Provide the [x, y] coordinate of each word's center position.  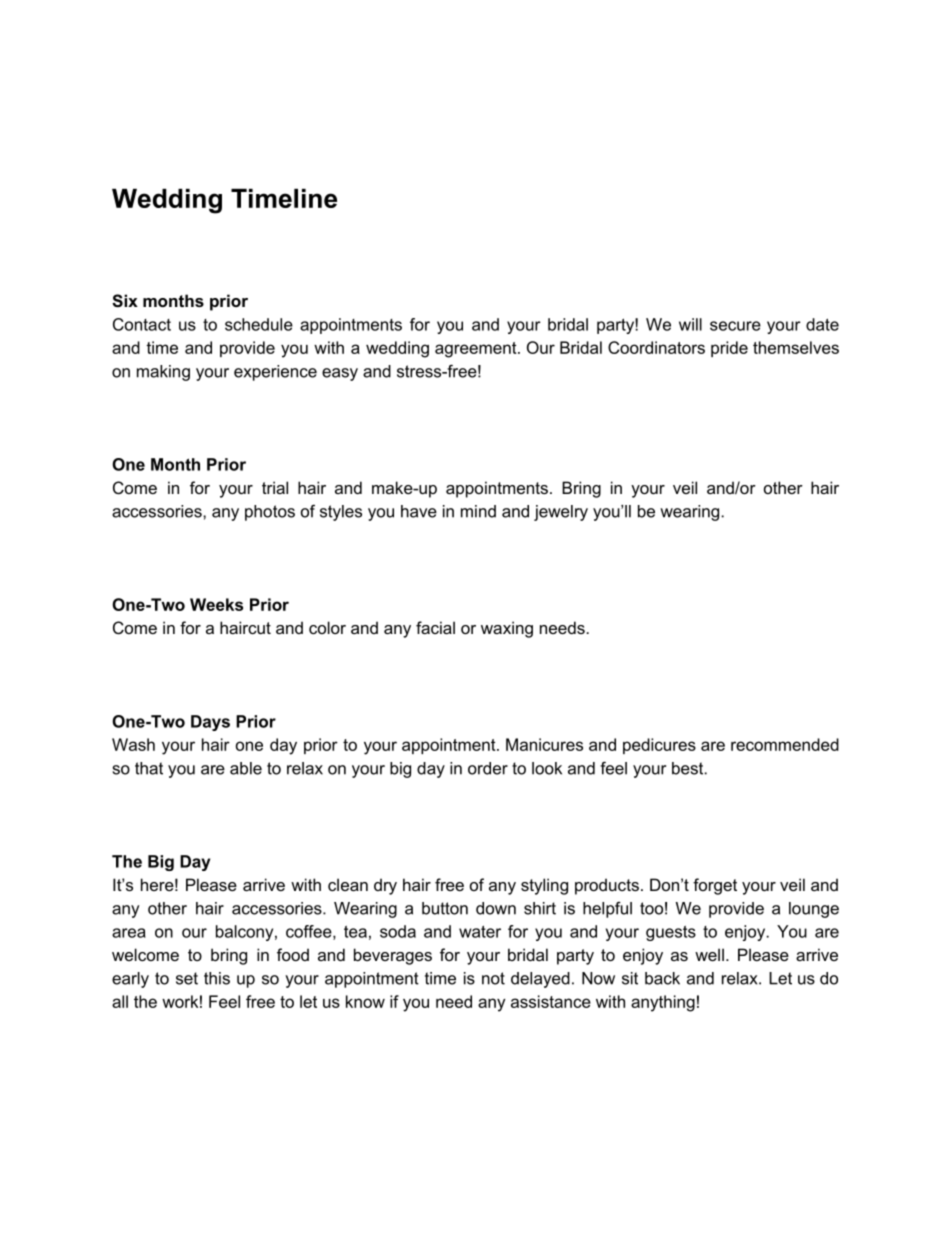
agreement [477, 350]
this [217, 978]
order [488, 768]
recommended [785, 744]
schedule [259, 324]
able [246, 768]
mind [478, 511]
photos [270, 513]
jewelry [561, 513]
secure [735, 326]
